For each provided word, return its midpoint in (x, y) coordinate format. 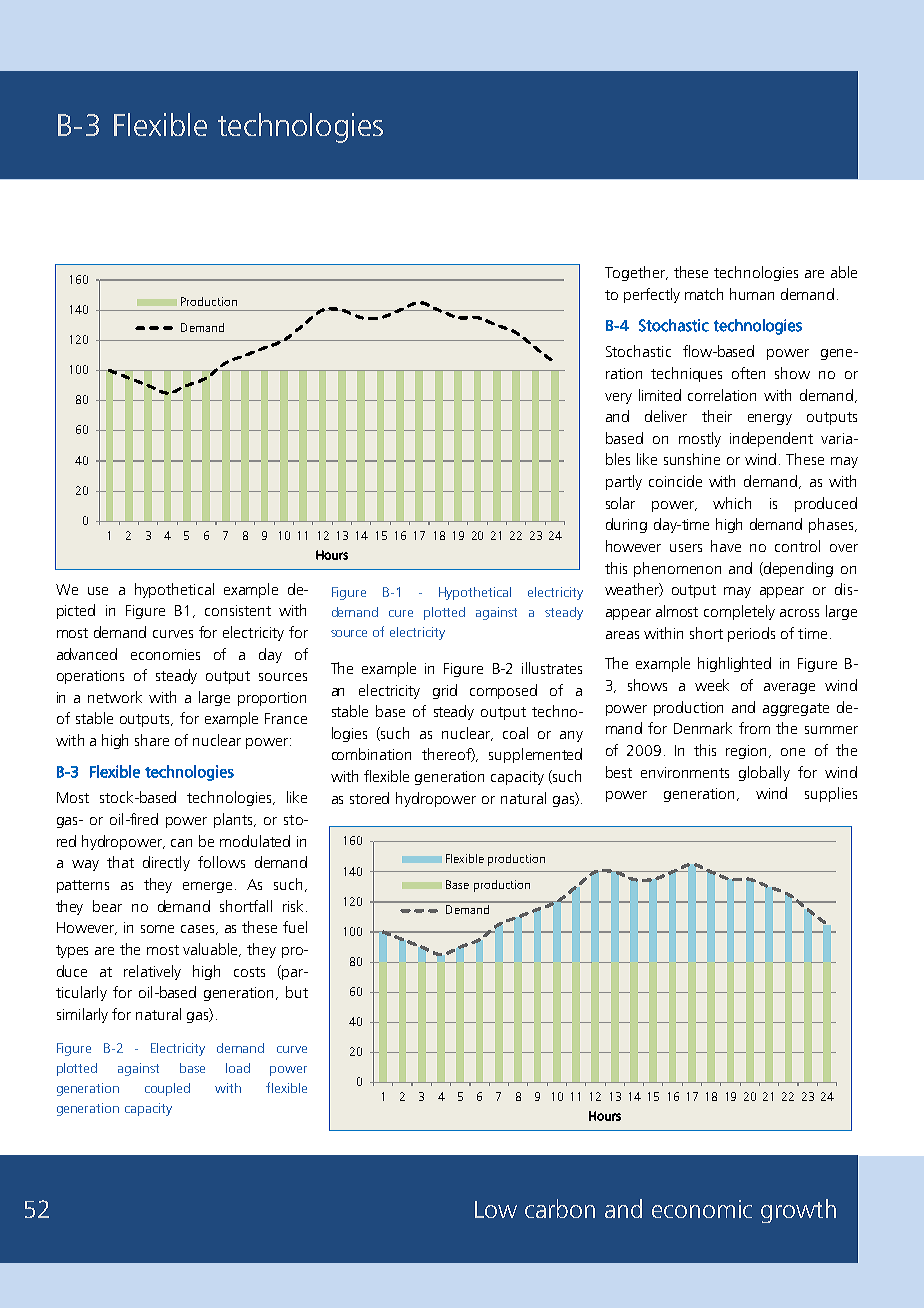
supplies (831, 794)
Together (636, 273)
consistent (238, 610)
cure (401, 613)
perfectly (652, 295)
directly (166, 863)
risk (293, 906)
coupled (167, 1089)
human (752, 294)
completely (739, 612)
